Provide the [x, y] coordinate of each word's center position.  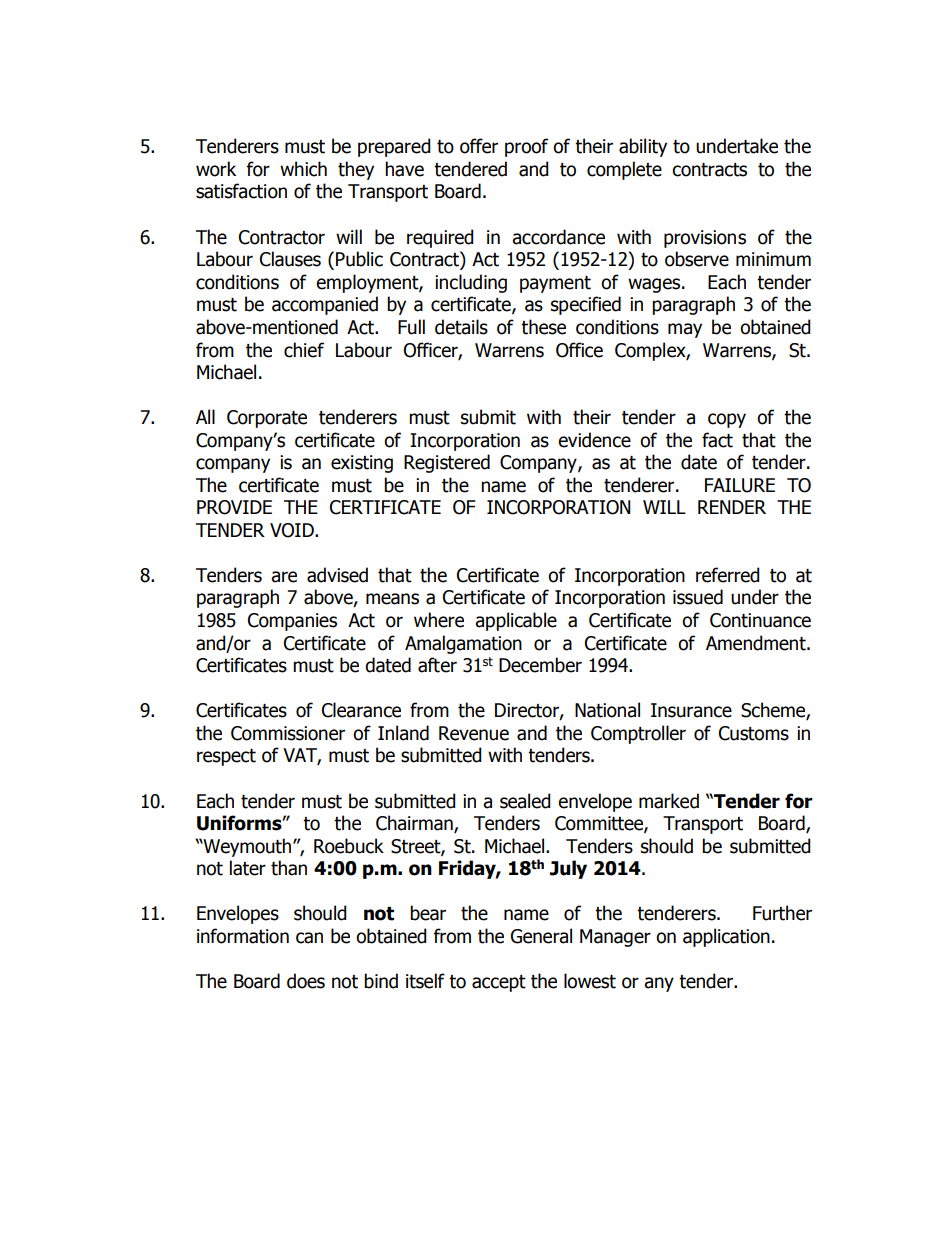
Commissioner [288, 733]
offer [479, 146]
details [461, 327]
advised [337, 575]
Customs [754, 733]
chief [304, 350]
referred [728, 575]
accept [499, 983]
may [685, 330]
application [726, 937]
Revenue [474, 733]
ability [643, 147]
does [306, 981]
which [303, 169]
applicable [516, 621]
